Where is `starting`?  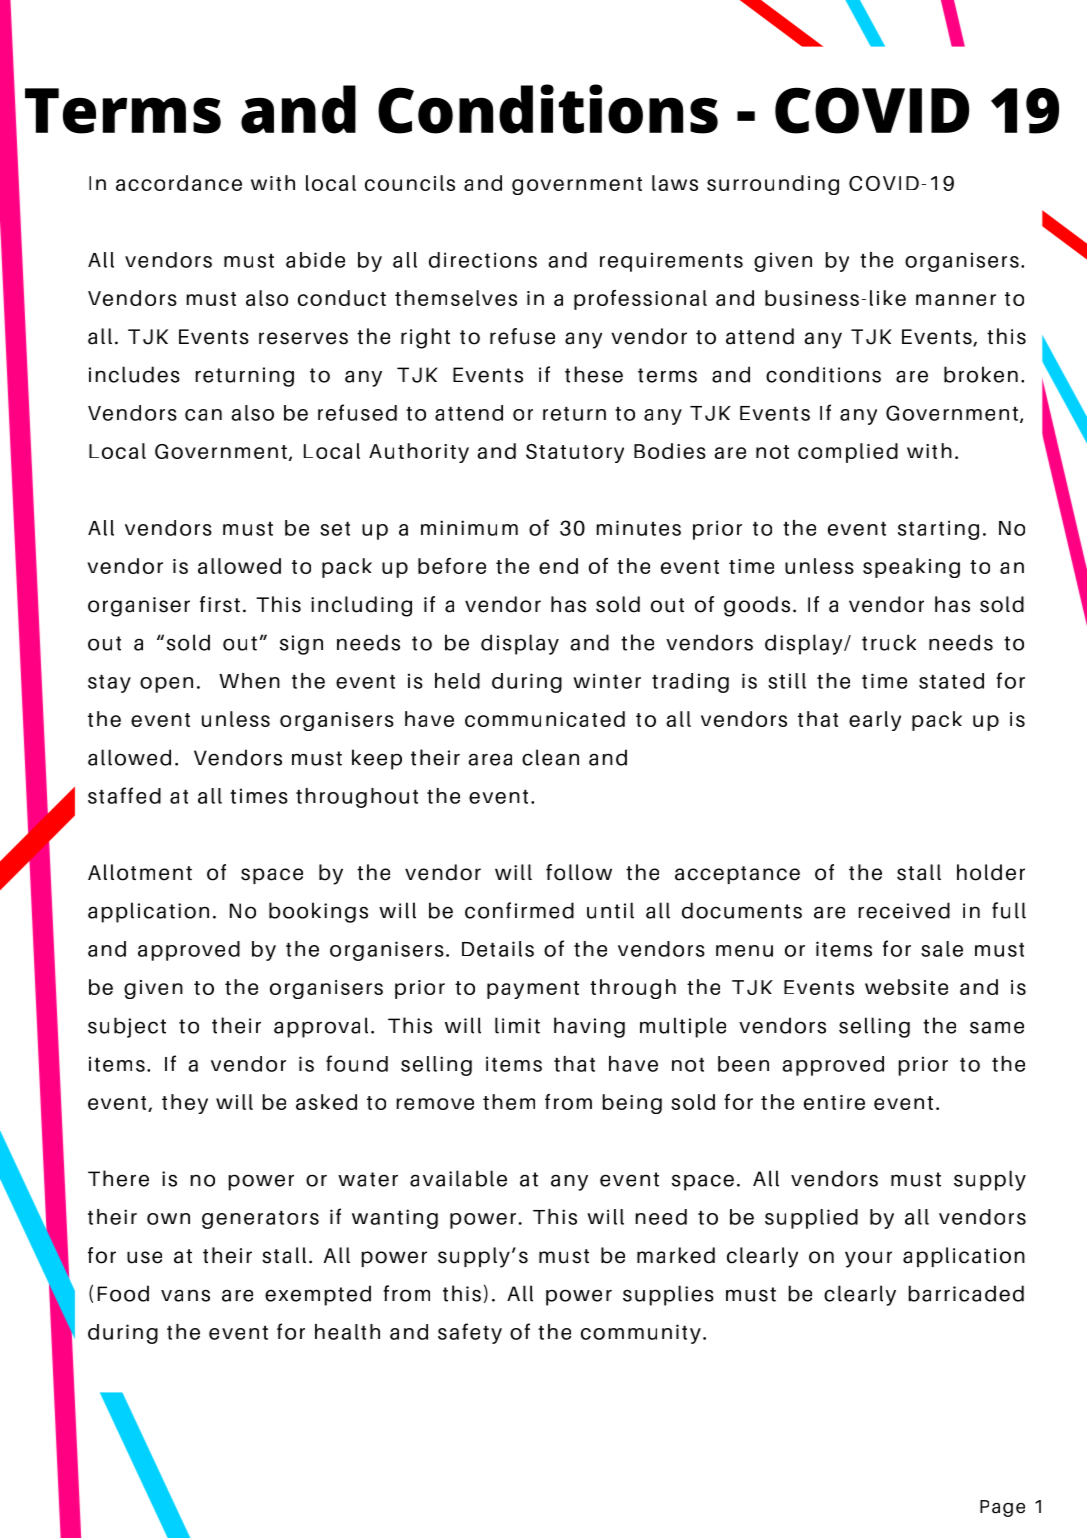
starting is located at coordinates (938, 530).
